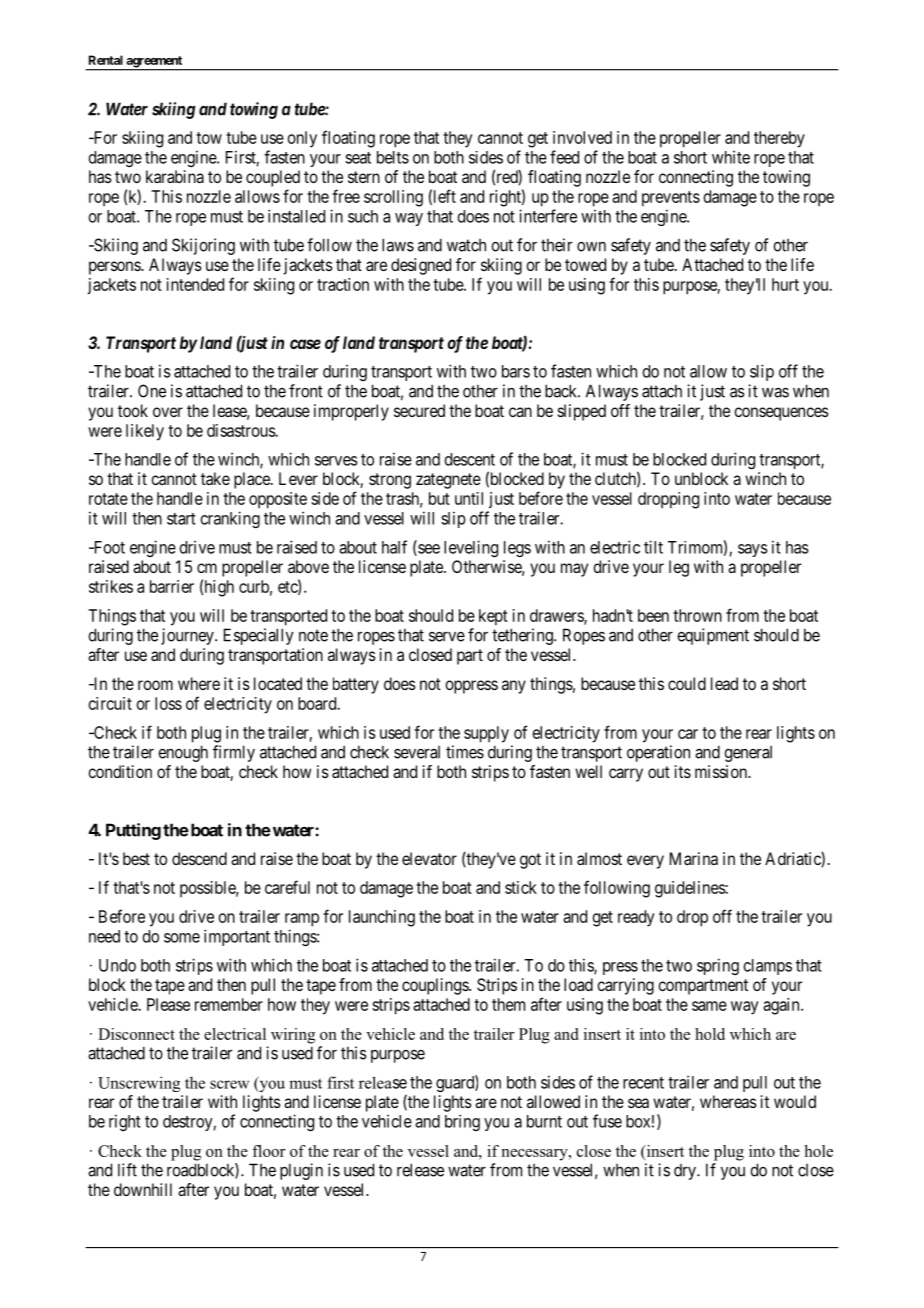  What do you see at coordinates (686, 1172) in the page?
I see `dry` at bounding box center [686, 1172].
